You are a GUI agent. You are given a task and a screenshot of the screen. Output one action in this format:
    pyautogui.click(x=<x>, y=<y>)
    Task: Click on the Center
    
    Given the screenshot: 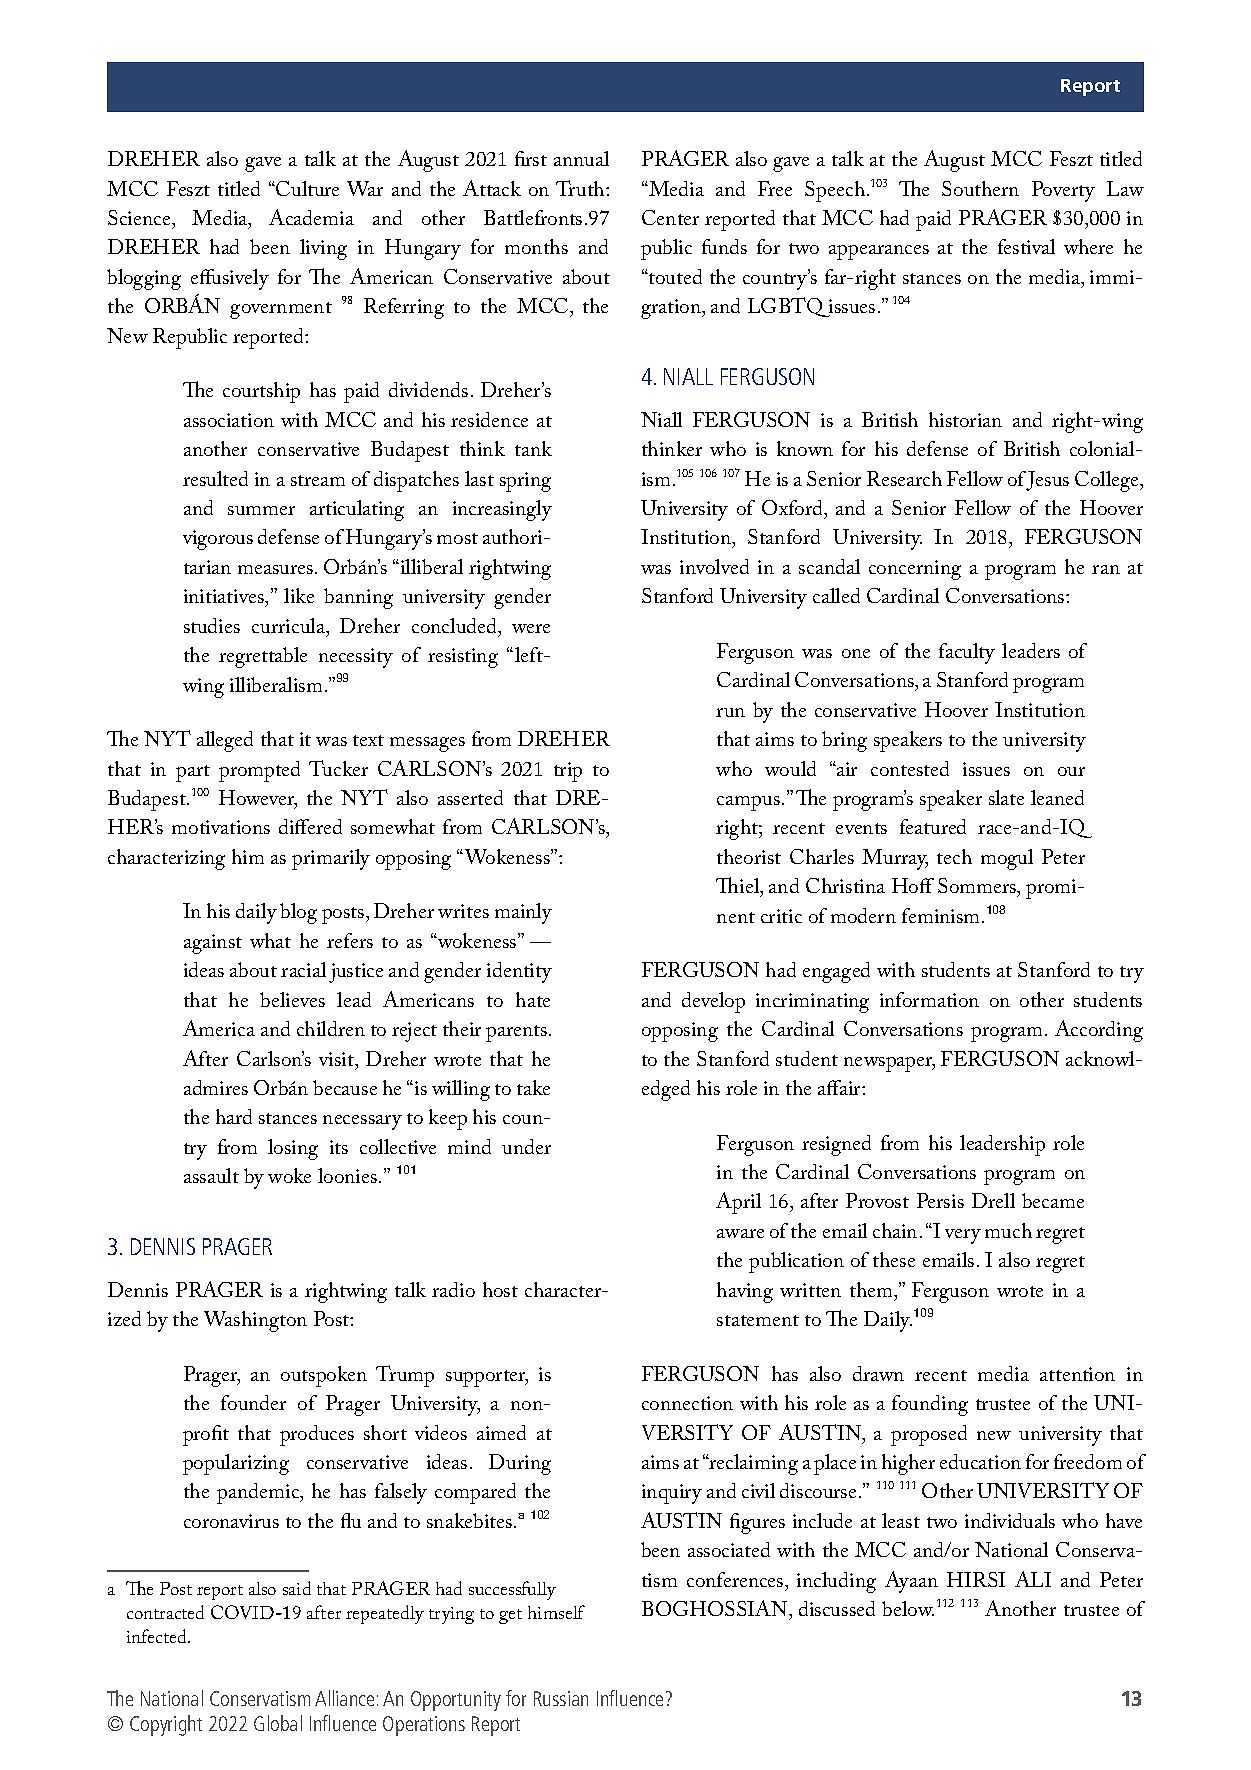 What is the action you would take?
    pyautogui.click(x=670, y=217)
